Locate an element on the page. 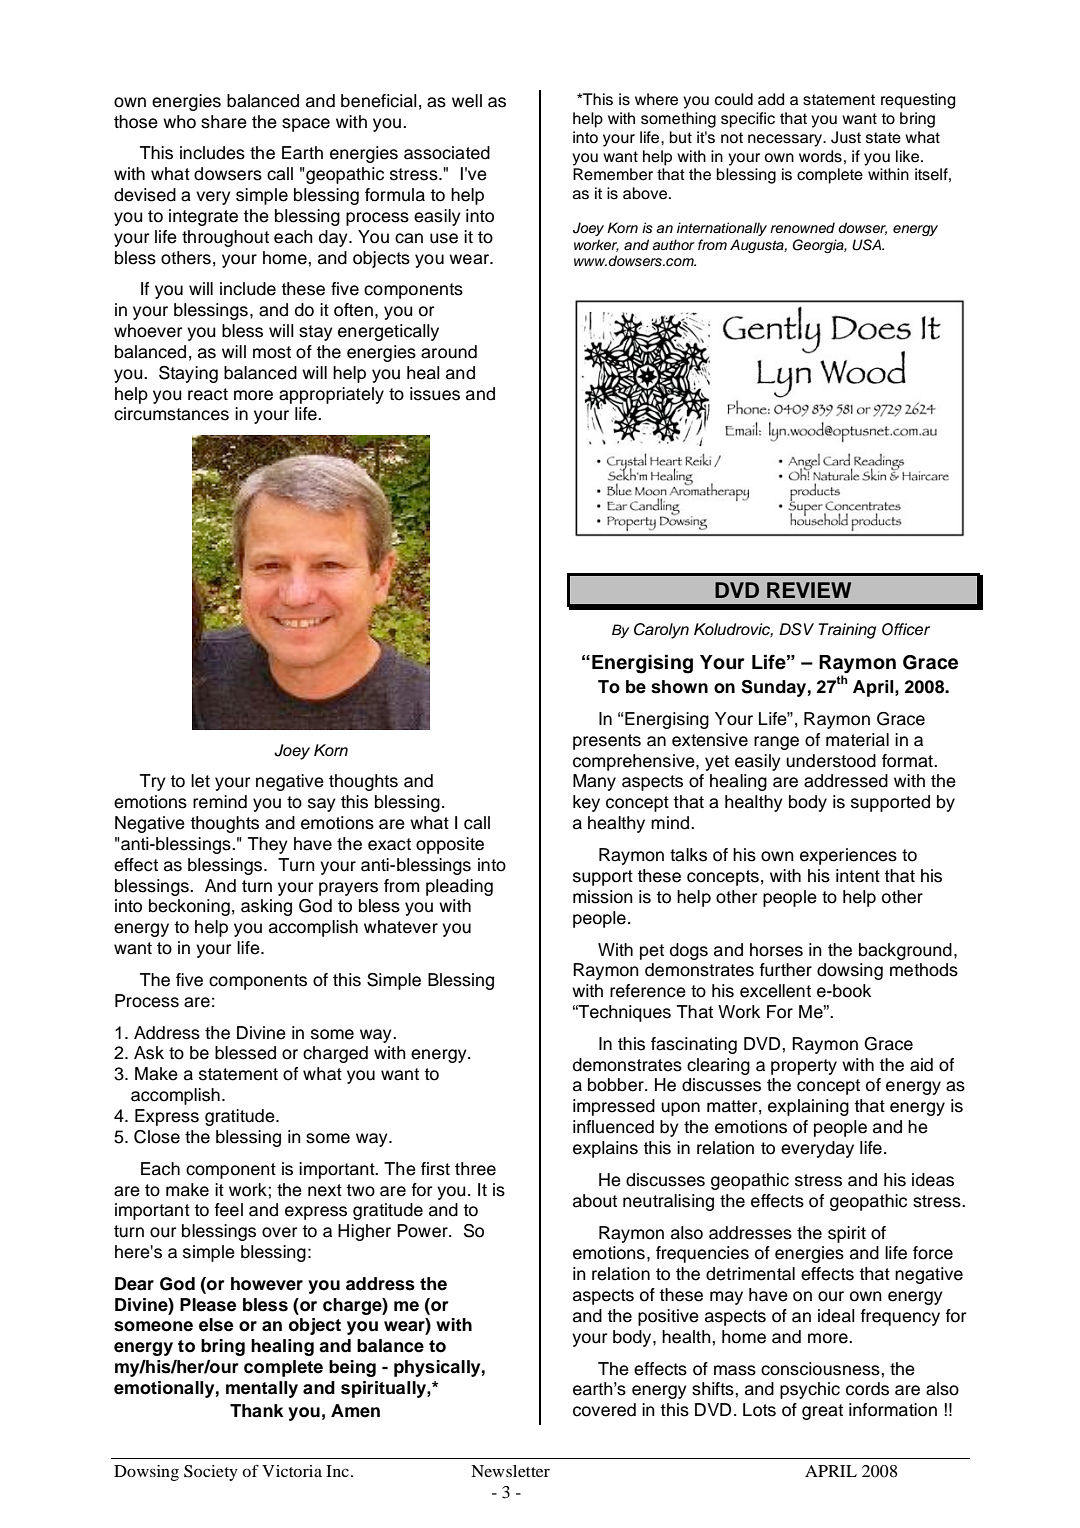  understood is located at coordinates (831, 761).
